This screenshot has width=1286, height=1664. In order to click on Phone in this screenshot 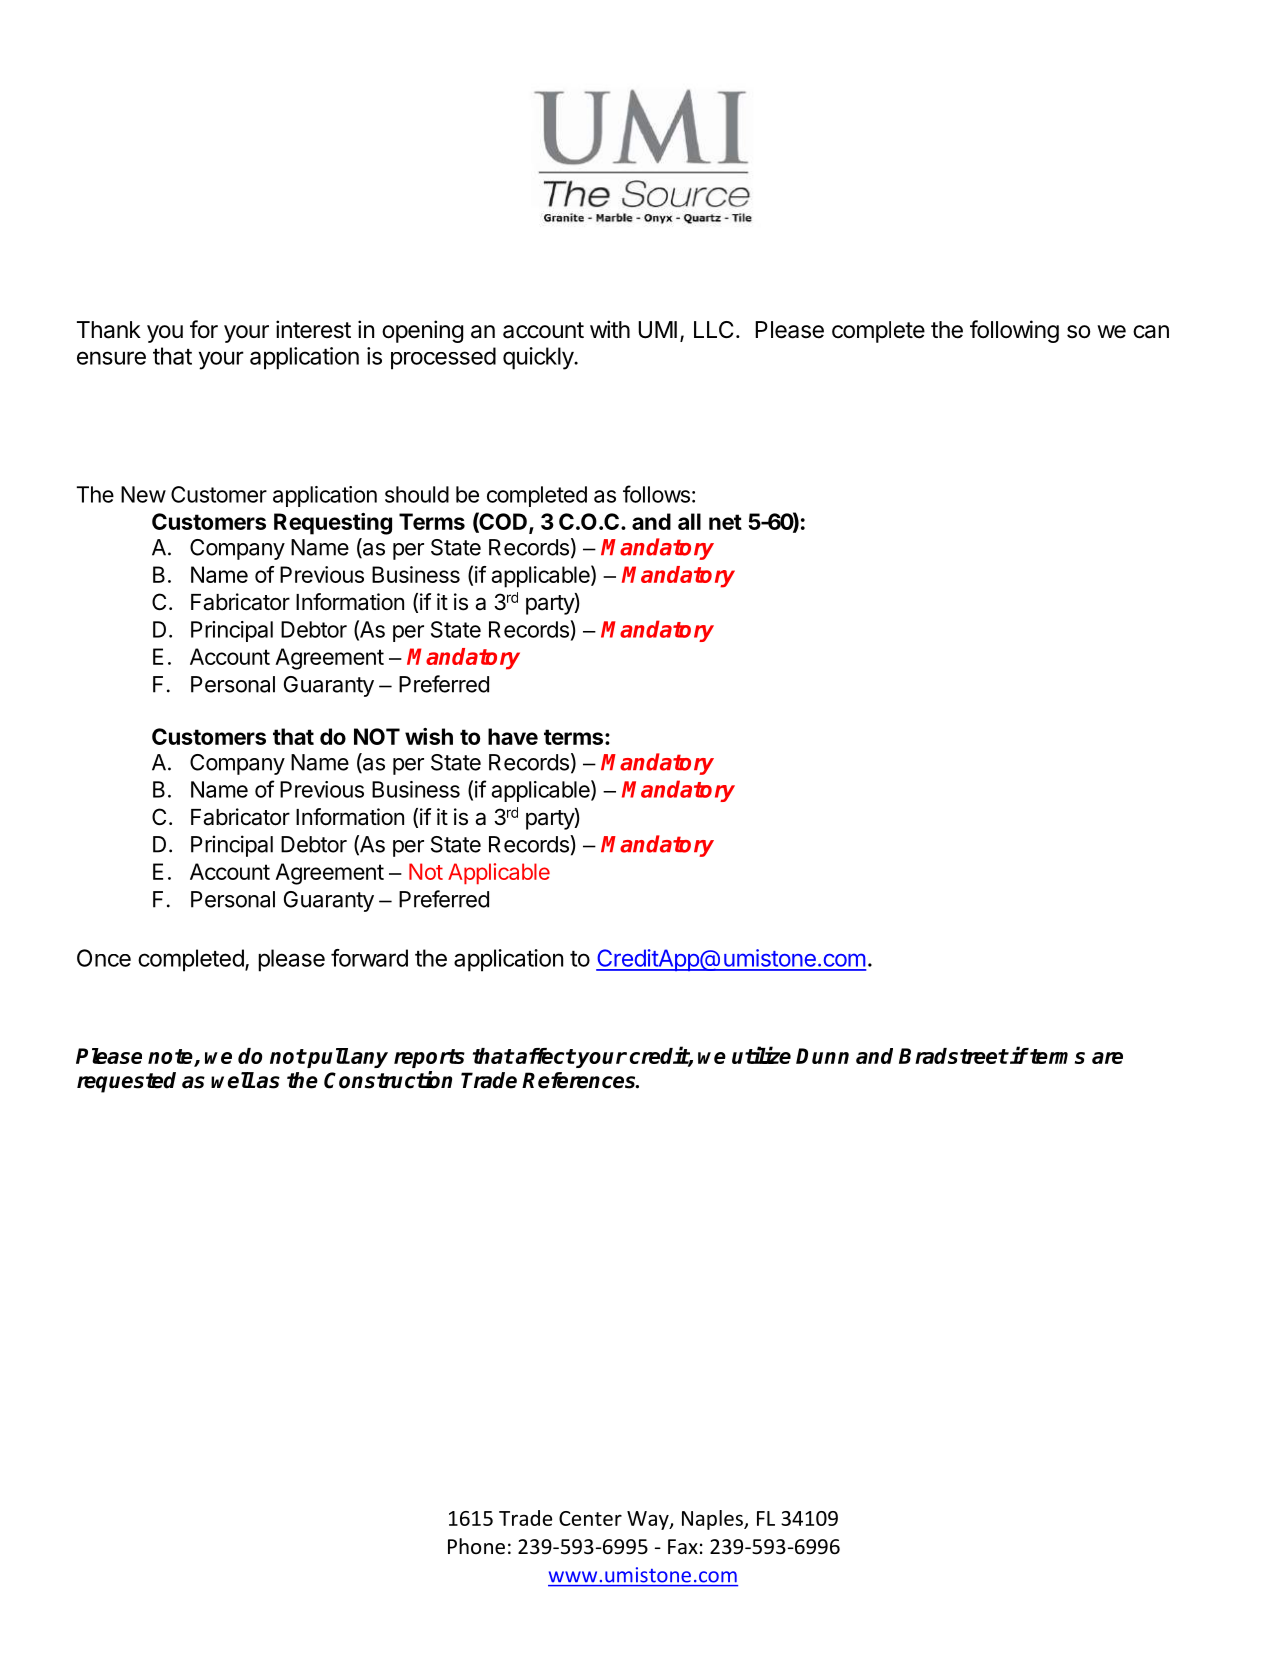, I will do `click(476, 1546)`.
